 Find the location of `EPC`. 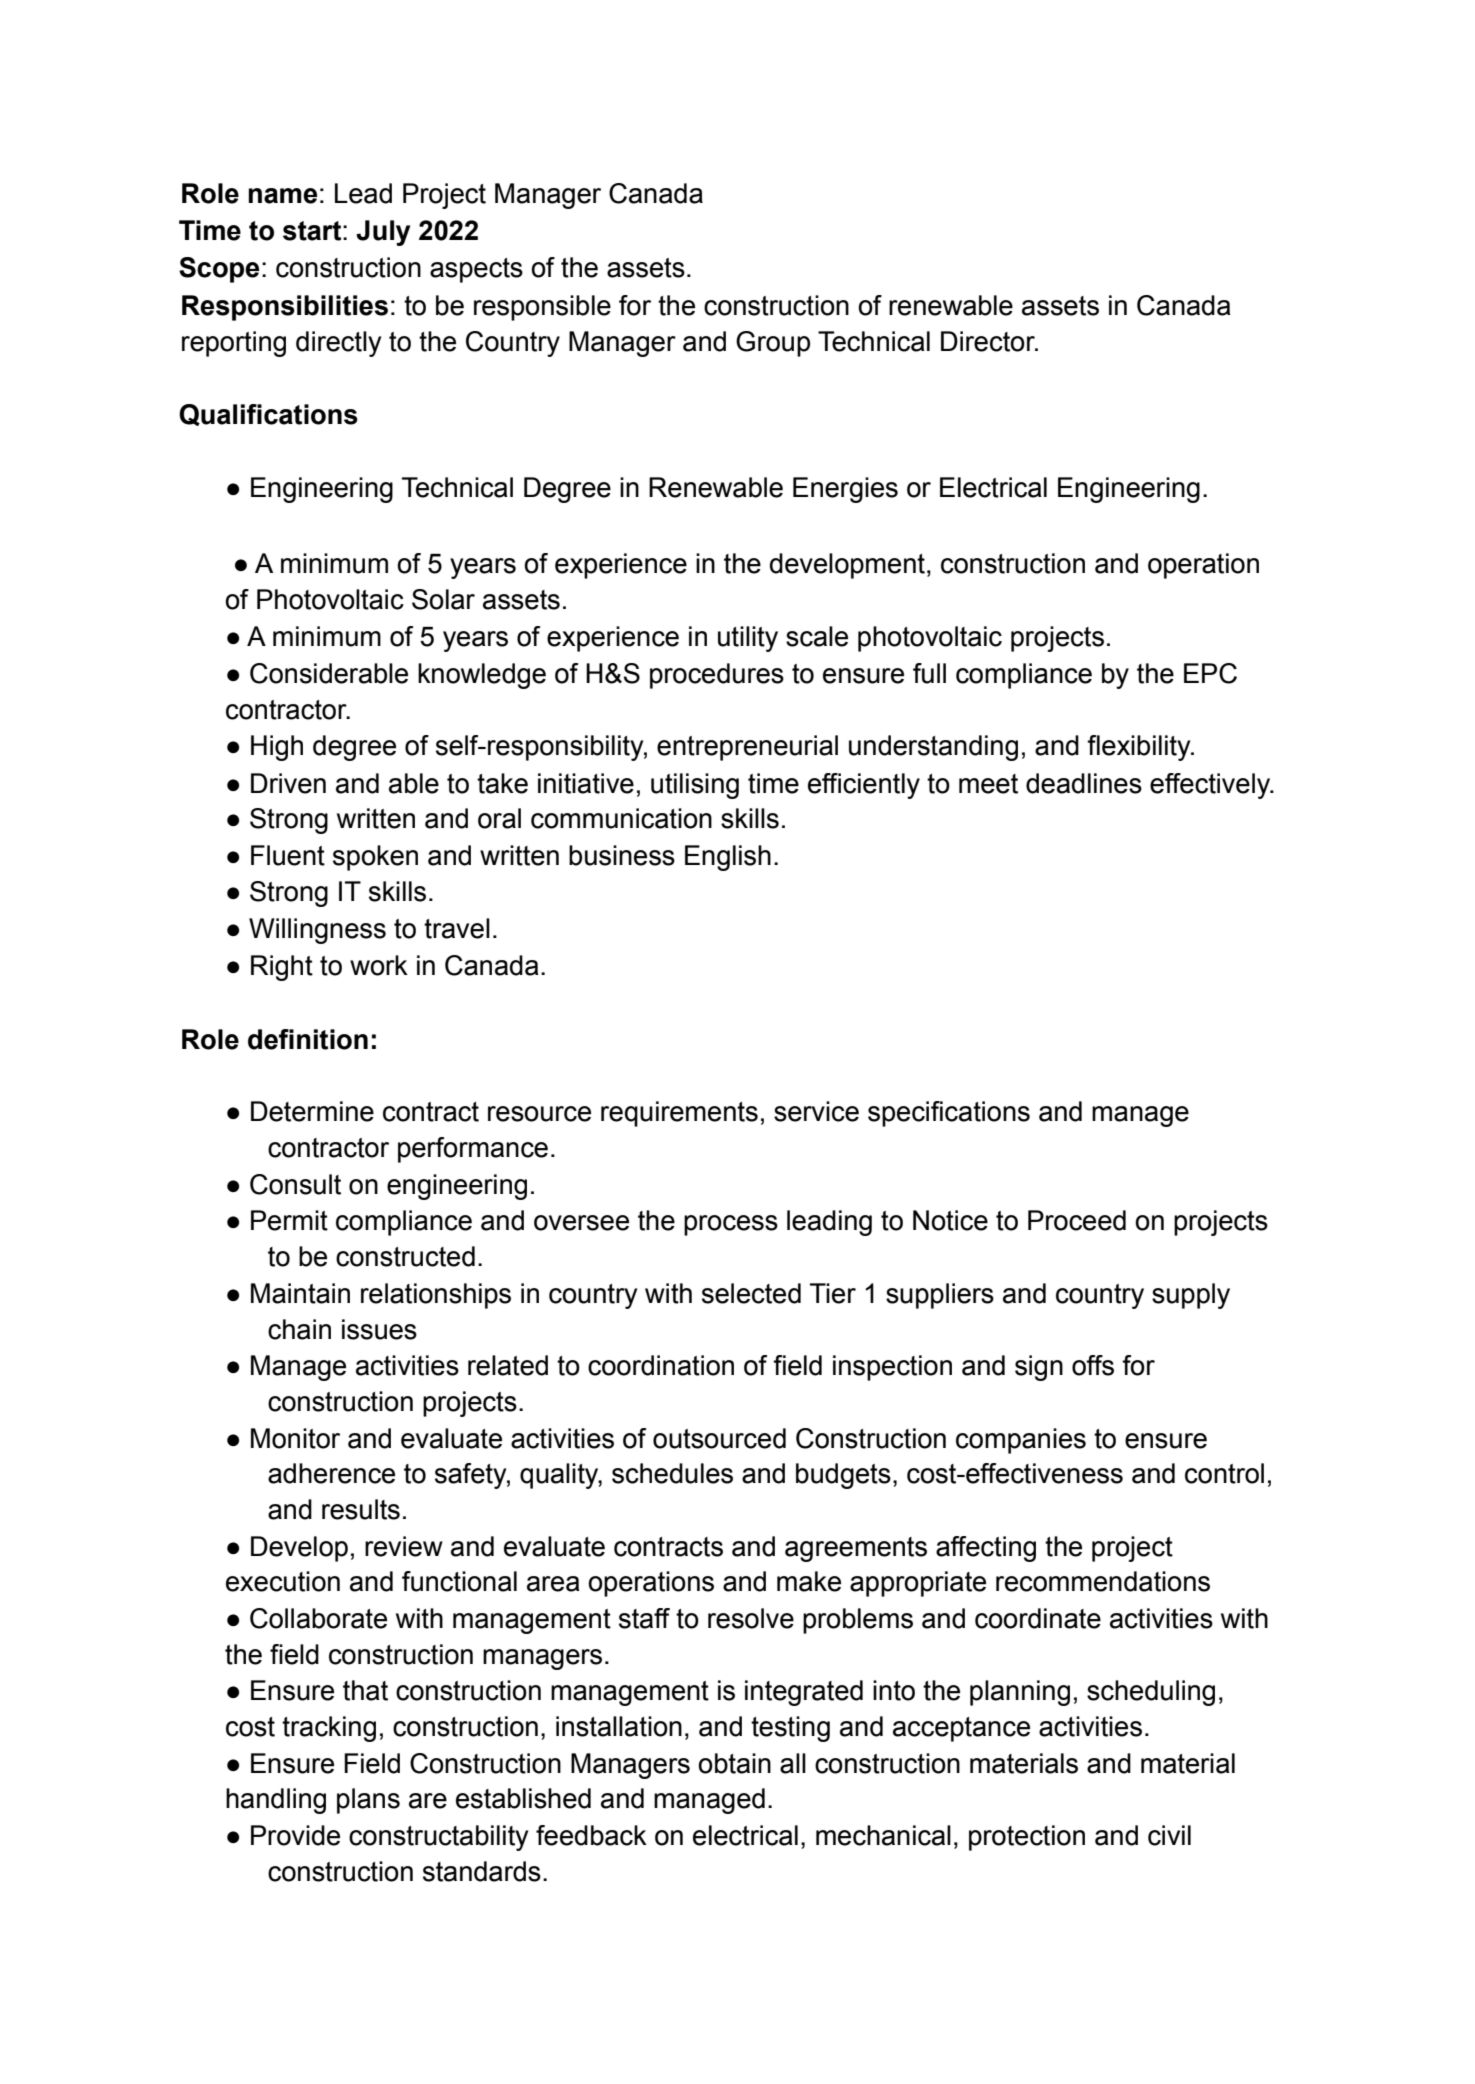

EPC is located at coordinates (1210, 673).
